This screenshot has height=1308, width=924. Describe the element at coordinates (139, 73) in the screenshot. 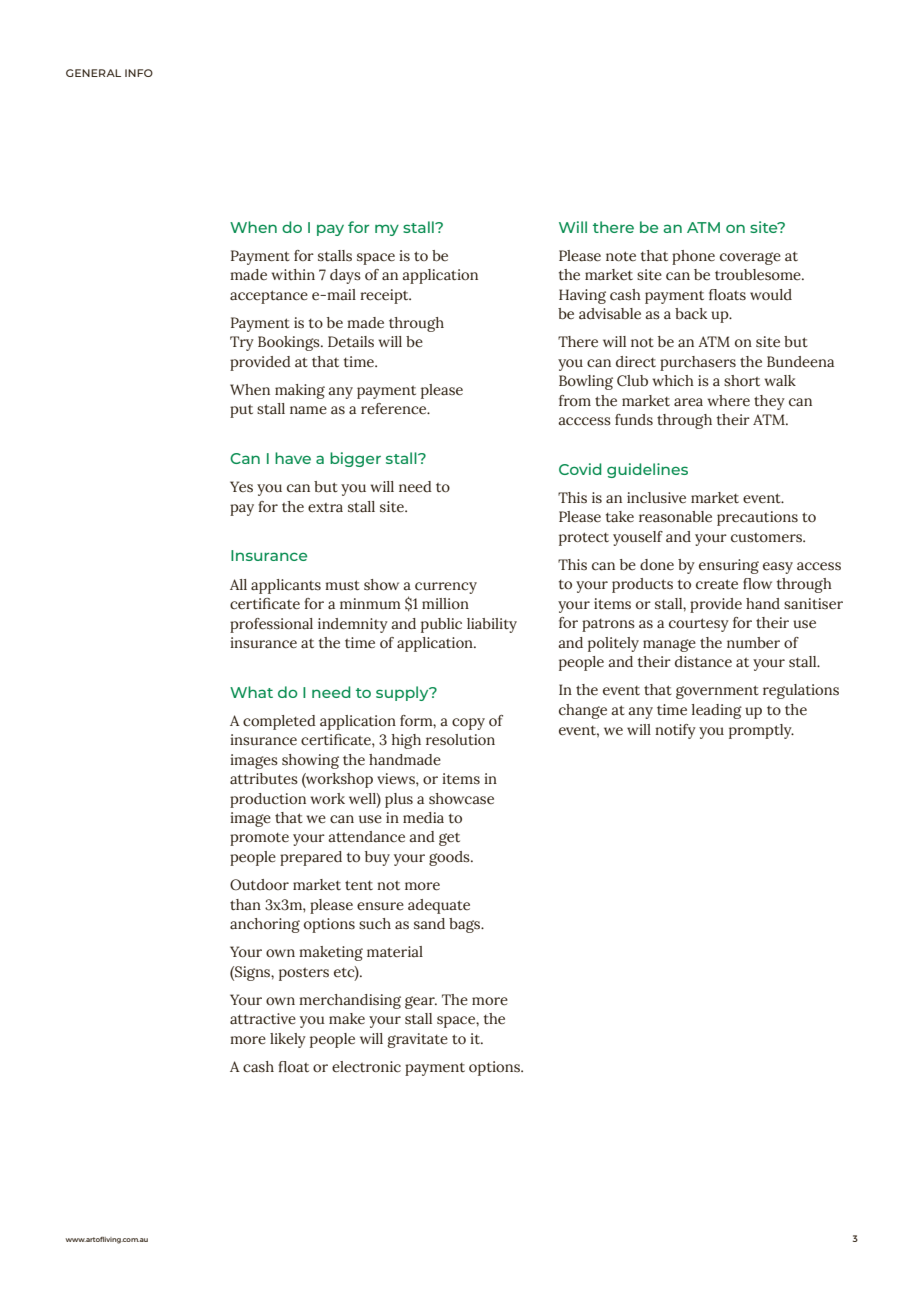

I see `INFO` at that location.
